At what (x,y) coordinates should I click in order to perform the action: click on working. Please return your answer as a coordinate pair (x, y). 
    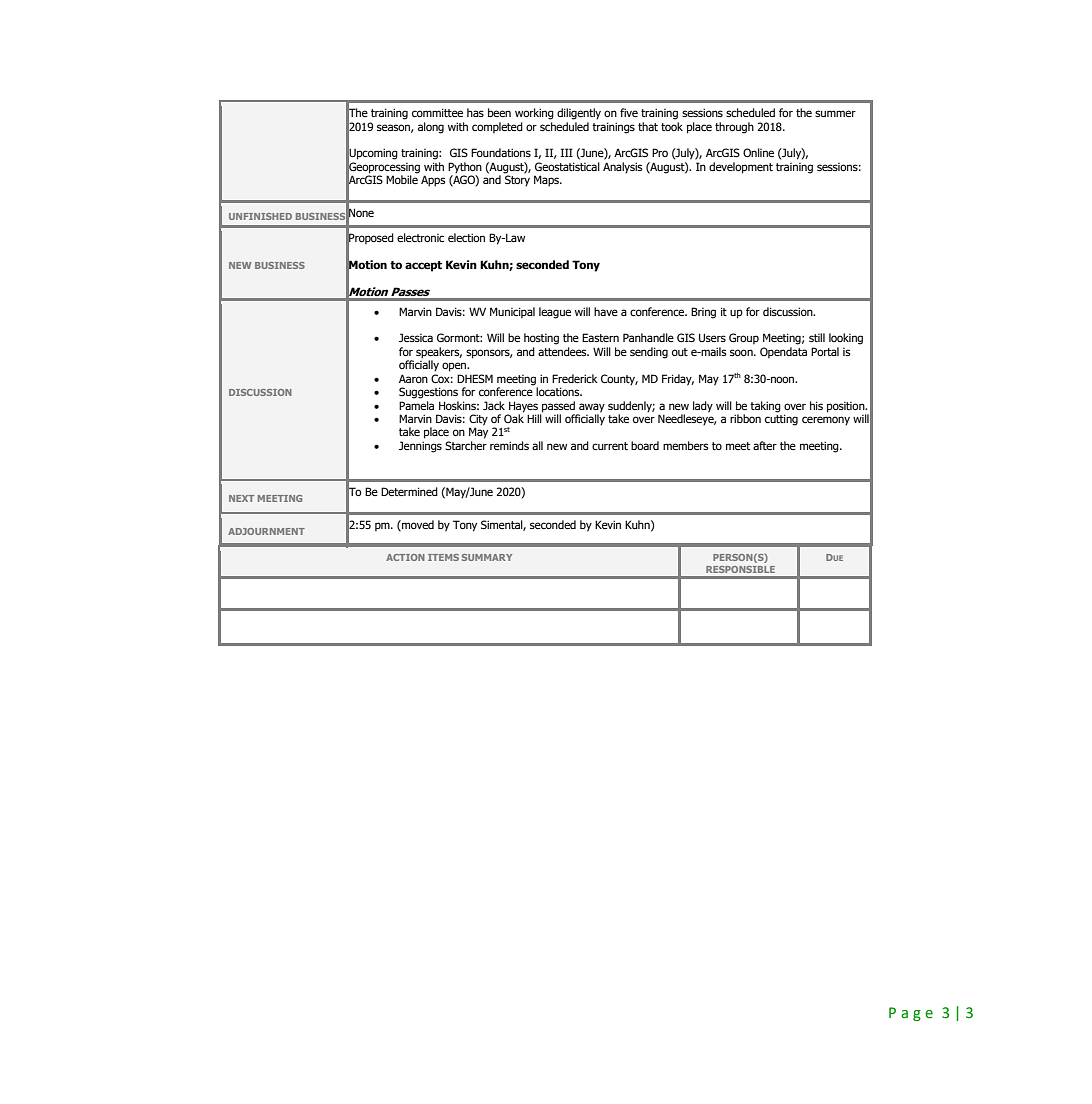
    Looking at the image, I should click on (534, 114).
